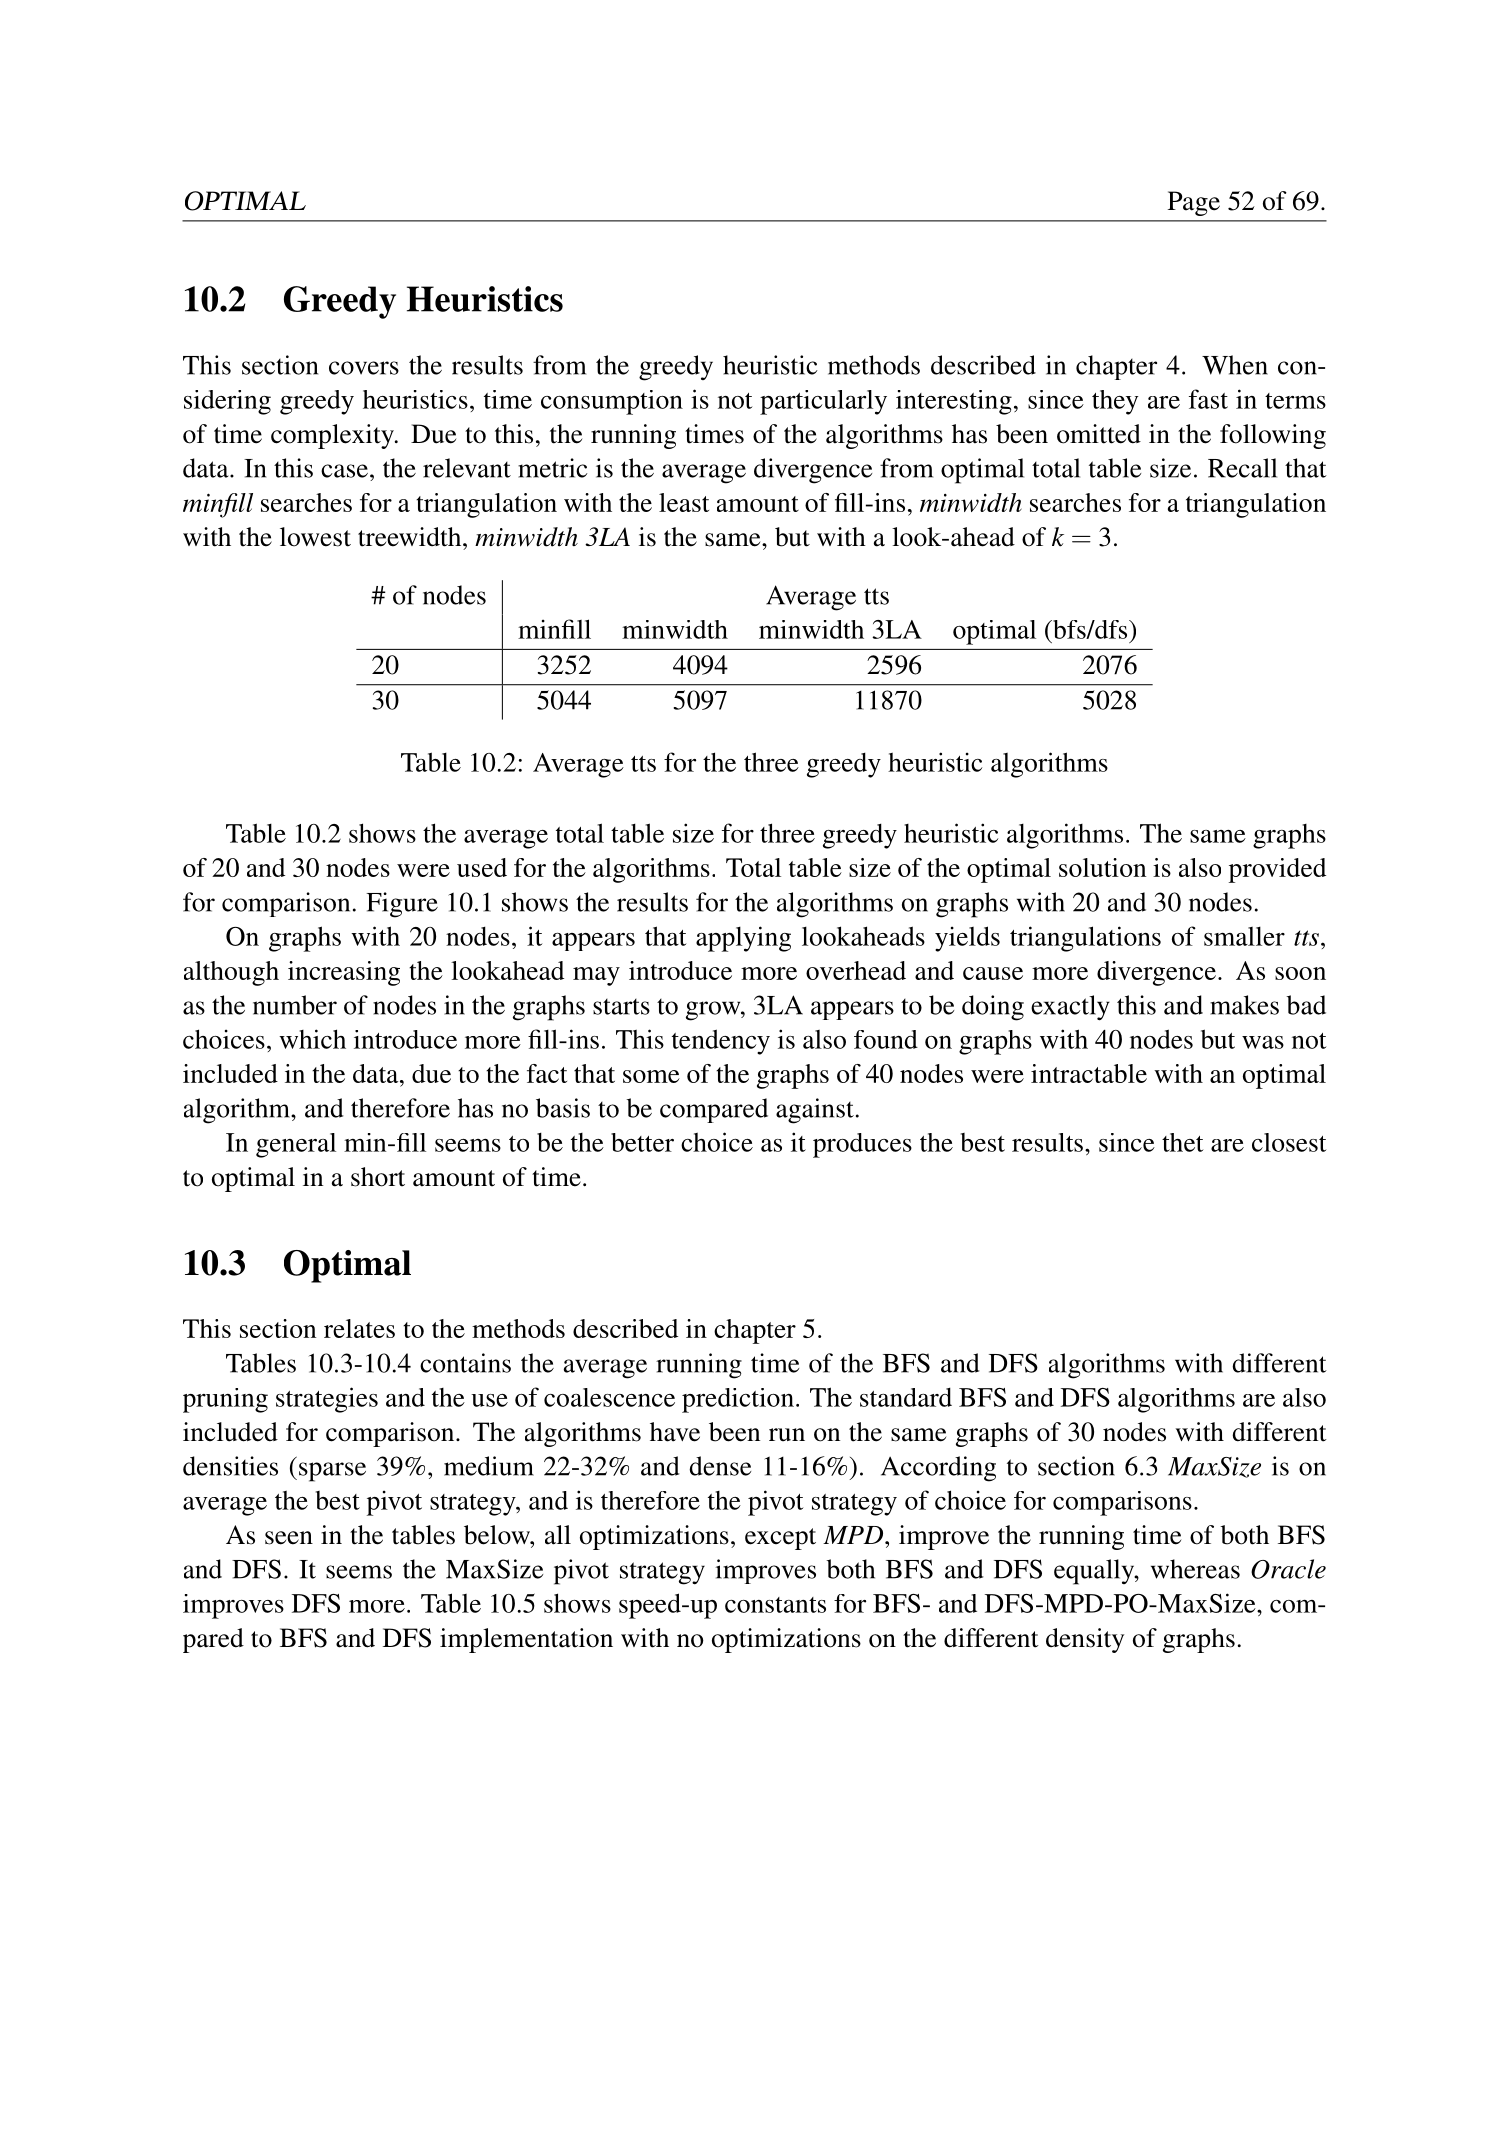 Image resolution: width=1509 pixels, height=2134 pixels. I want to click on solution, so click(1102, 867).
